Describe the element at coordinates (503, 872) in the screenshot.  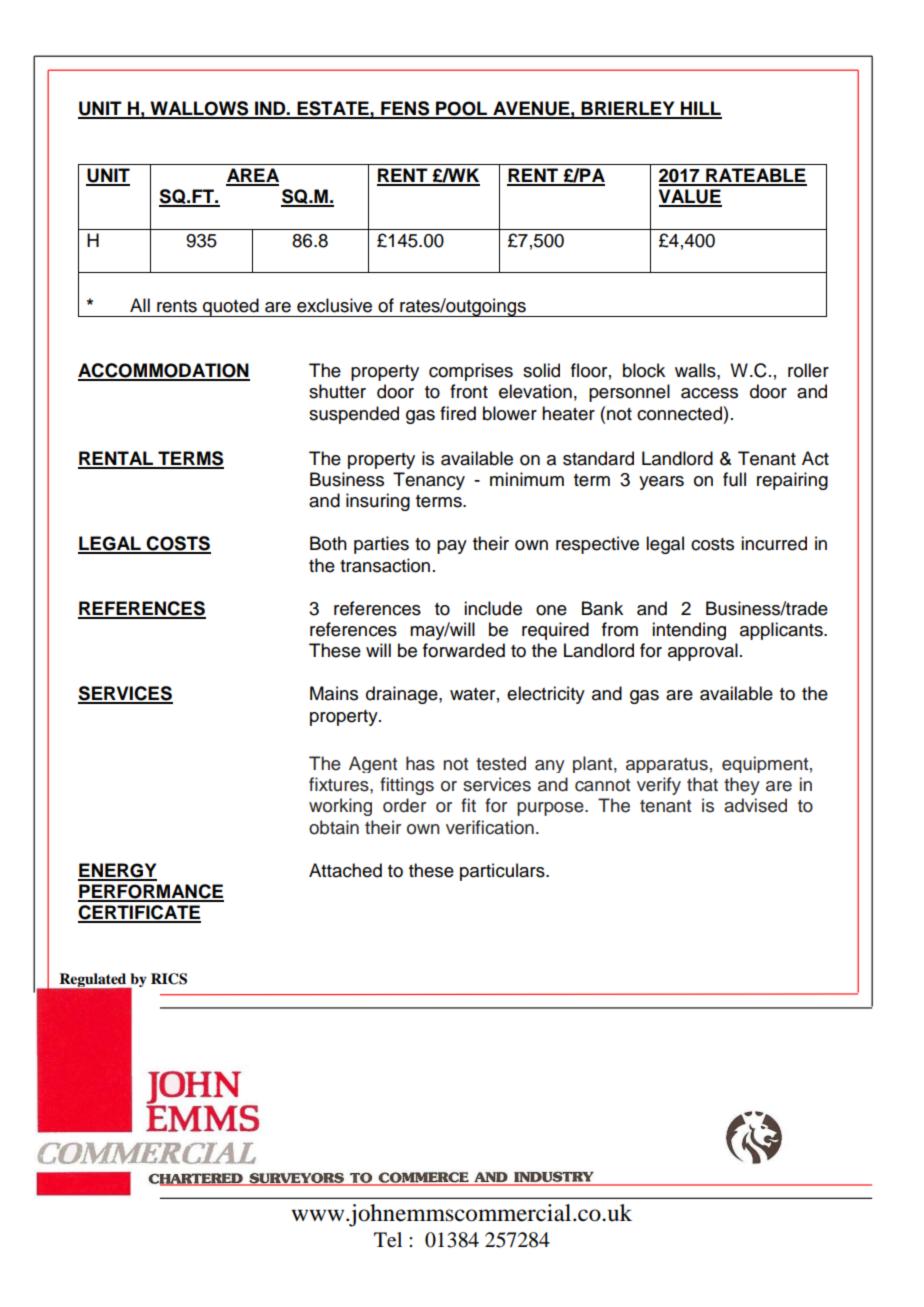
I see `particulars` at that location.
